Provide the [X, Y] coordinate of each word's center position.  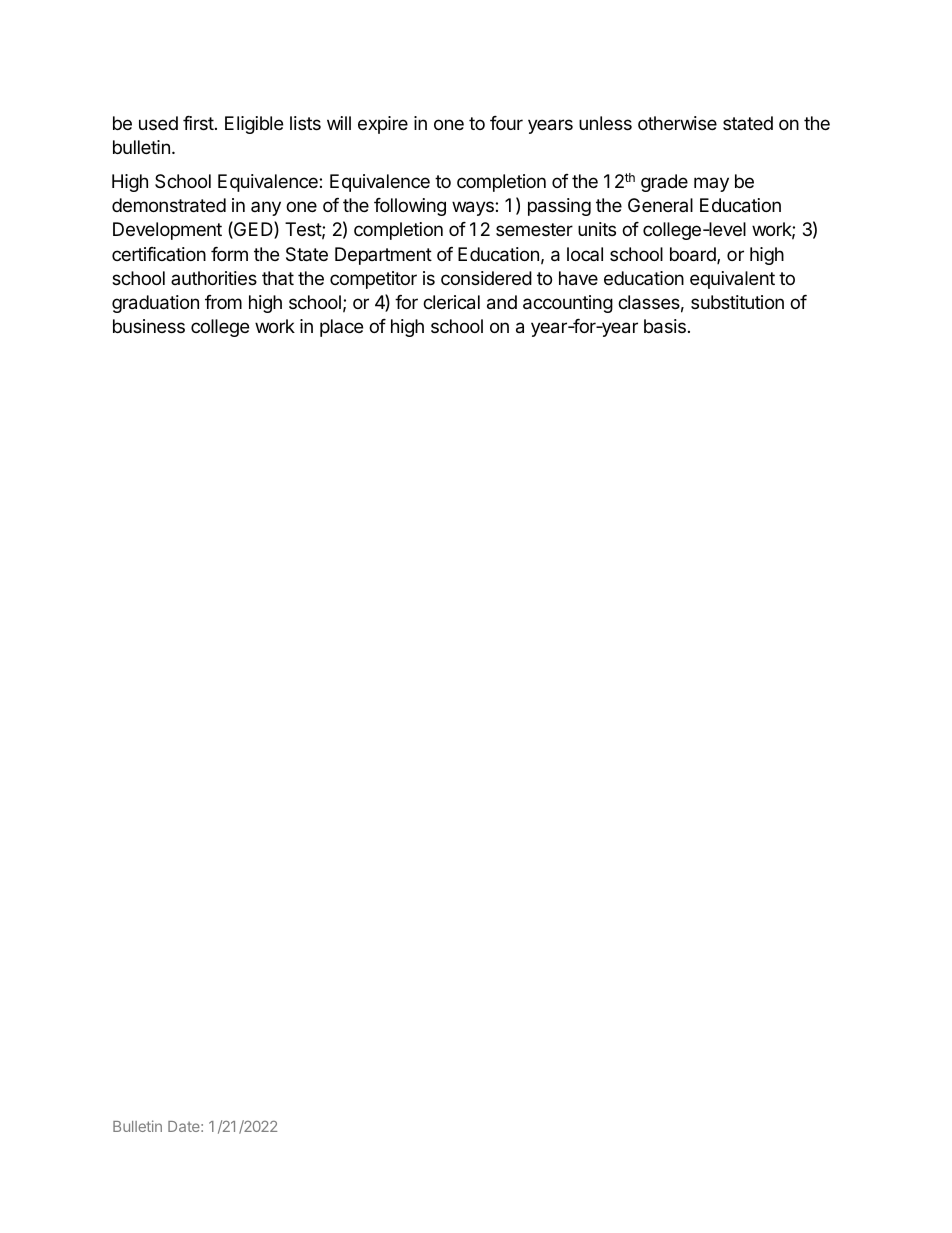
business [149, 326]
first [199, 123]
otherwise [677, 123]
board [694, 255]
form [229, 254]
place [341, 328]
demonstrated [169, 205]
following [410, 207]
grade [664, 183]
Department [383, 256]
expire [383, 125]
